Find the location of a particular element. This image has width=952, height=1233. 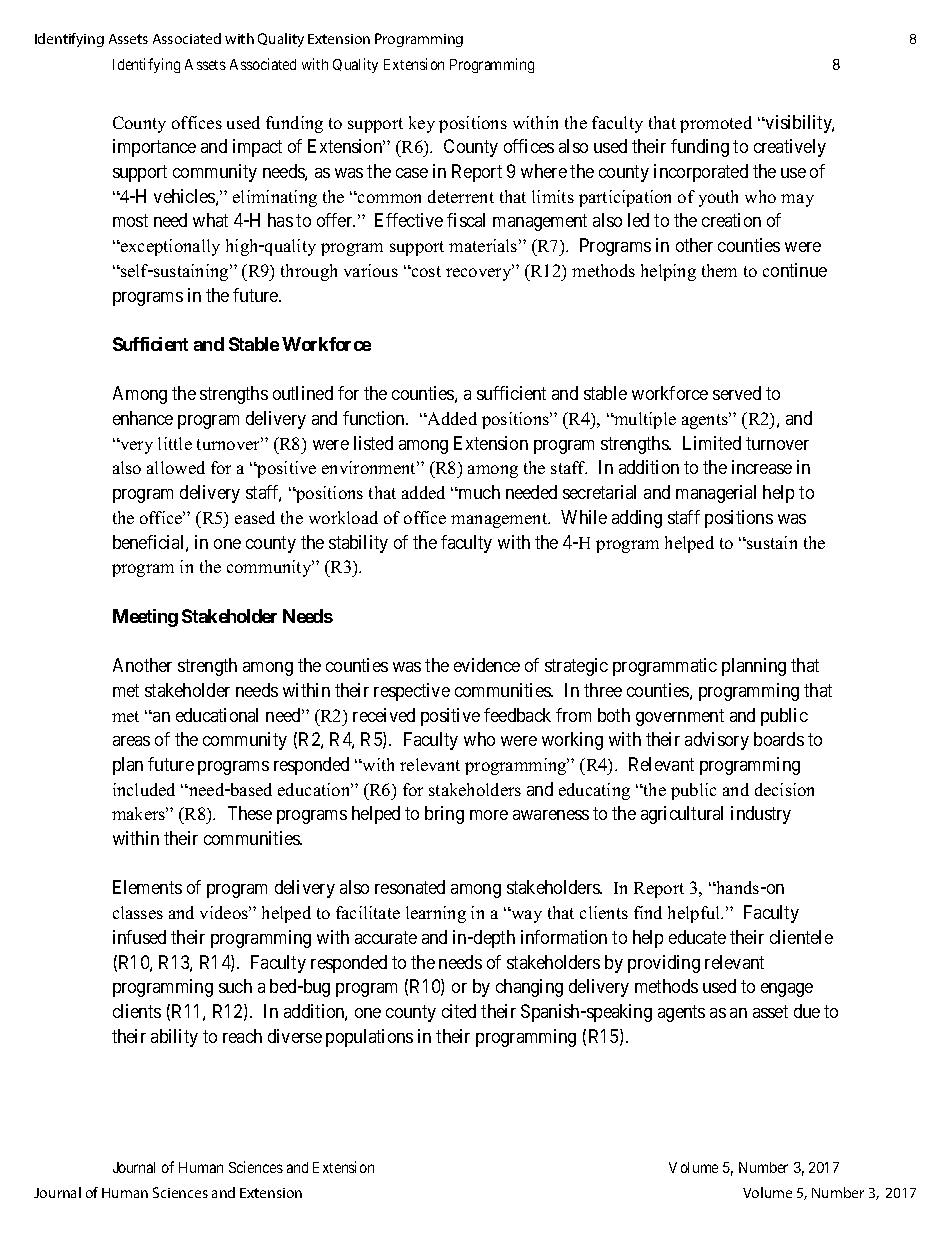

little is located at coordinates (175, 443).
